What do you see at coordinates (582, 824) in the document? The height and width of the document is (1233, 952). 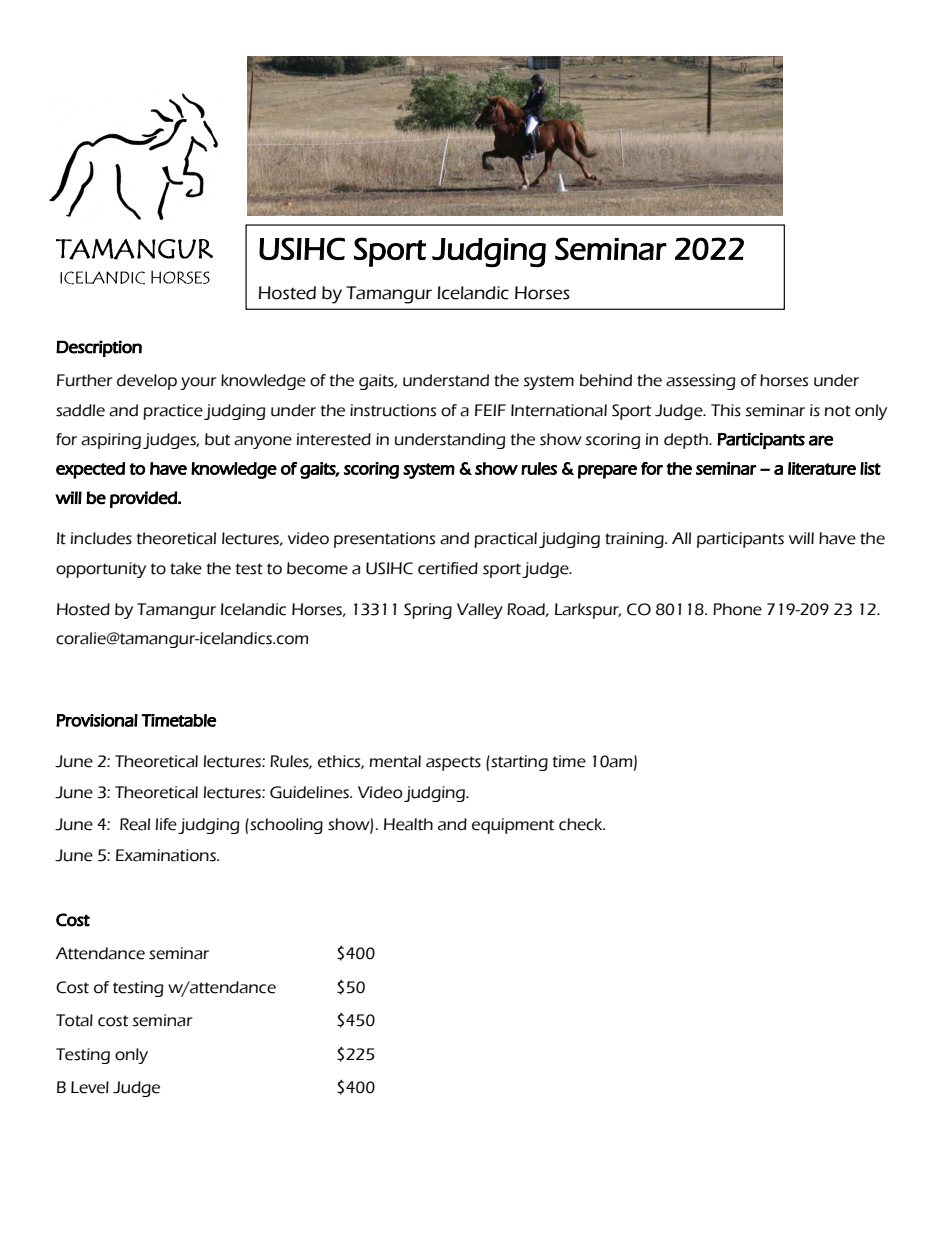 I see `check` at bounding box center [582, 824].
